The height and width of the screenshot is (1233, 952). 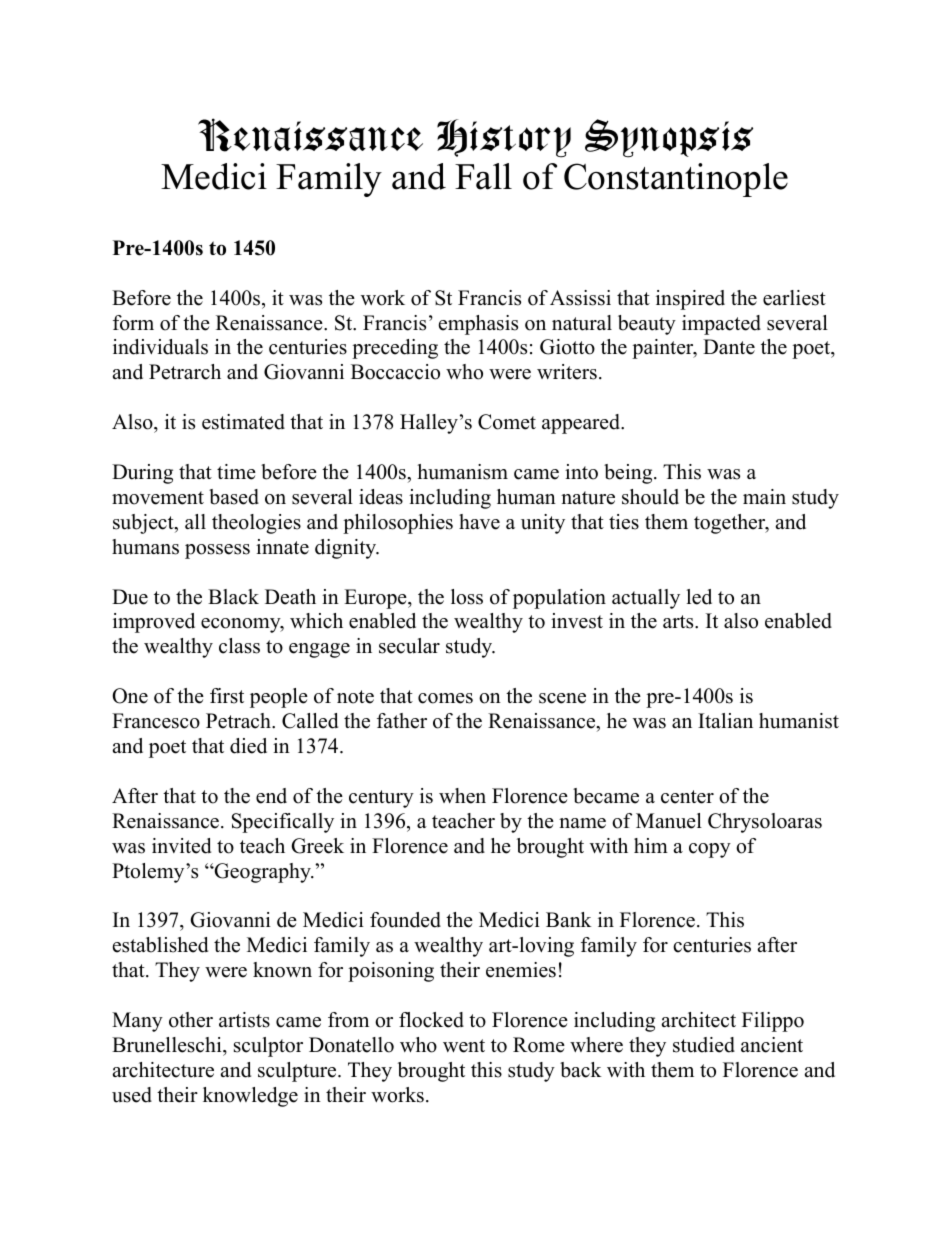 I want to click on center, so click(x=687, y=797).
